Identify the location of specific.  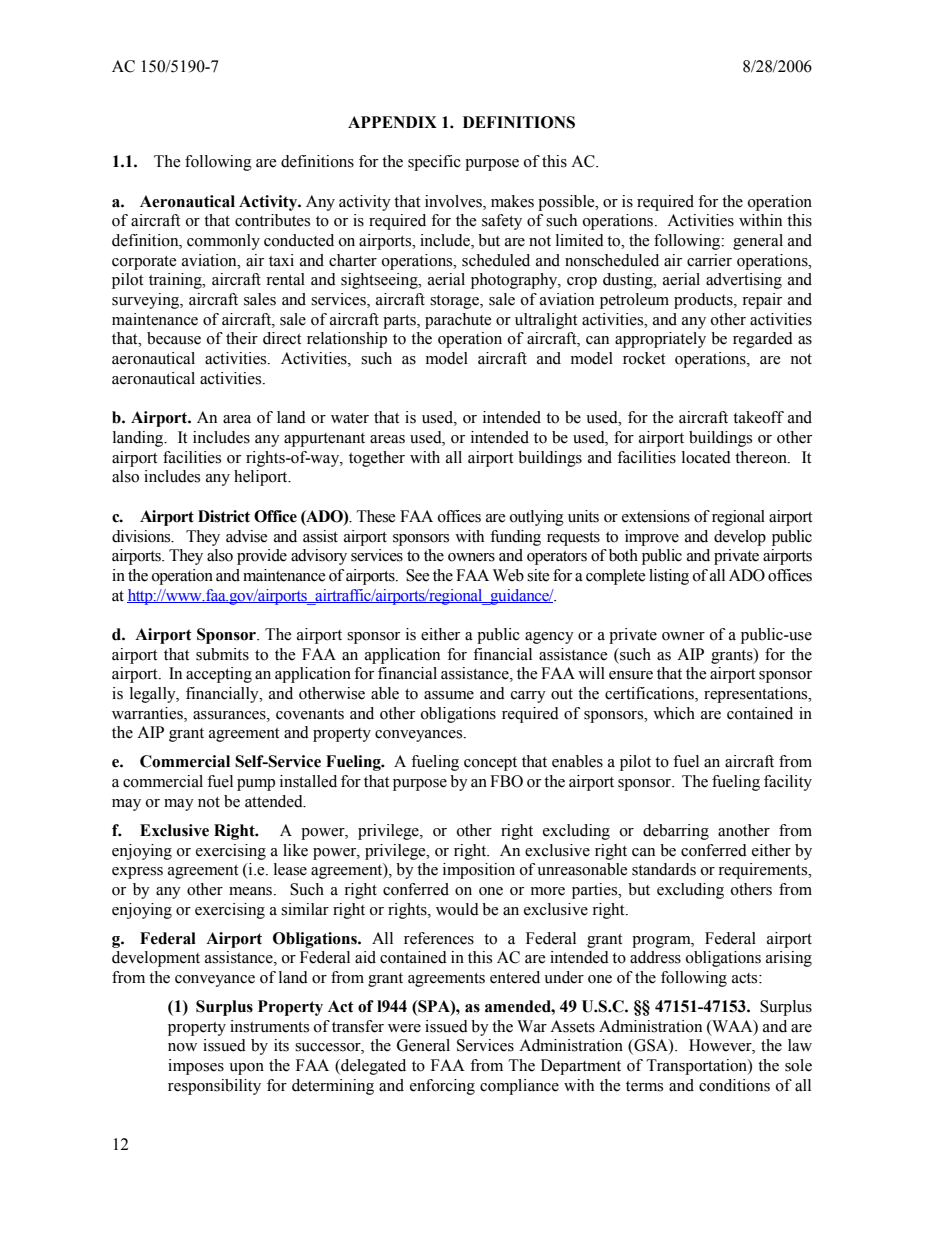
(434, 163).
